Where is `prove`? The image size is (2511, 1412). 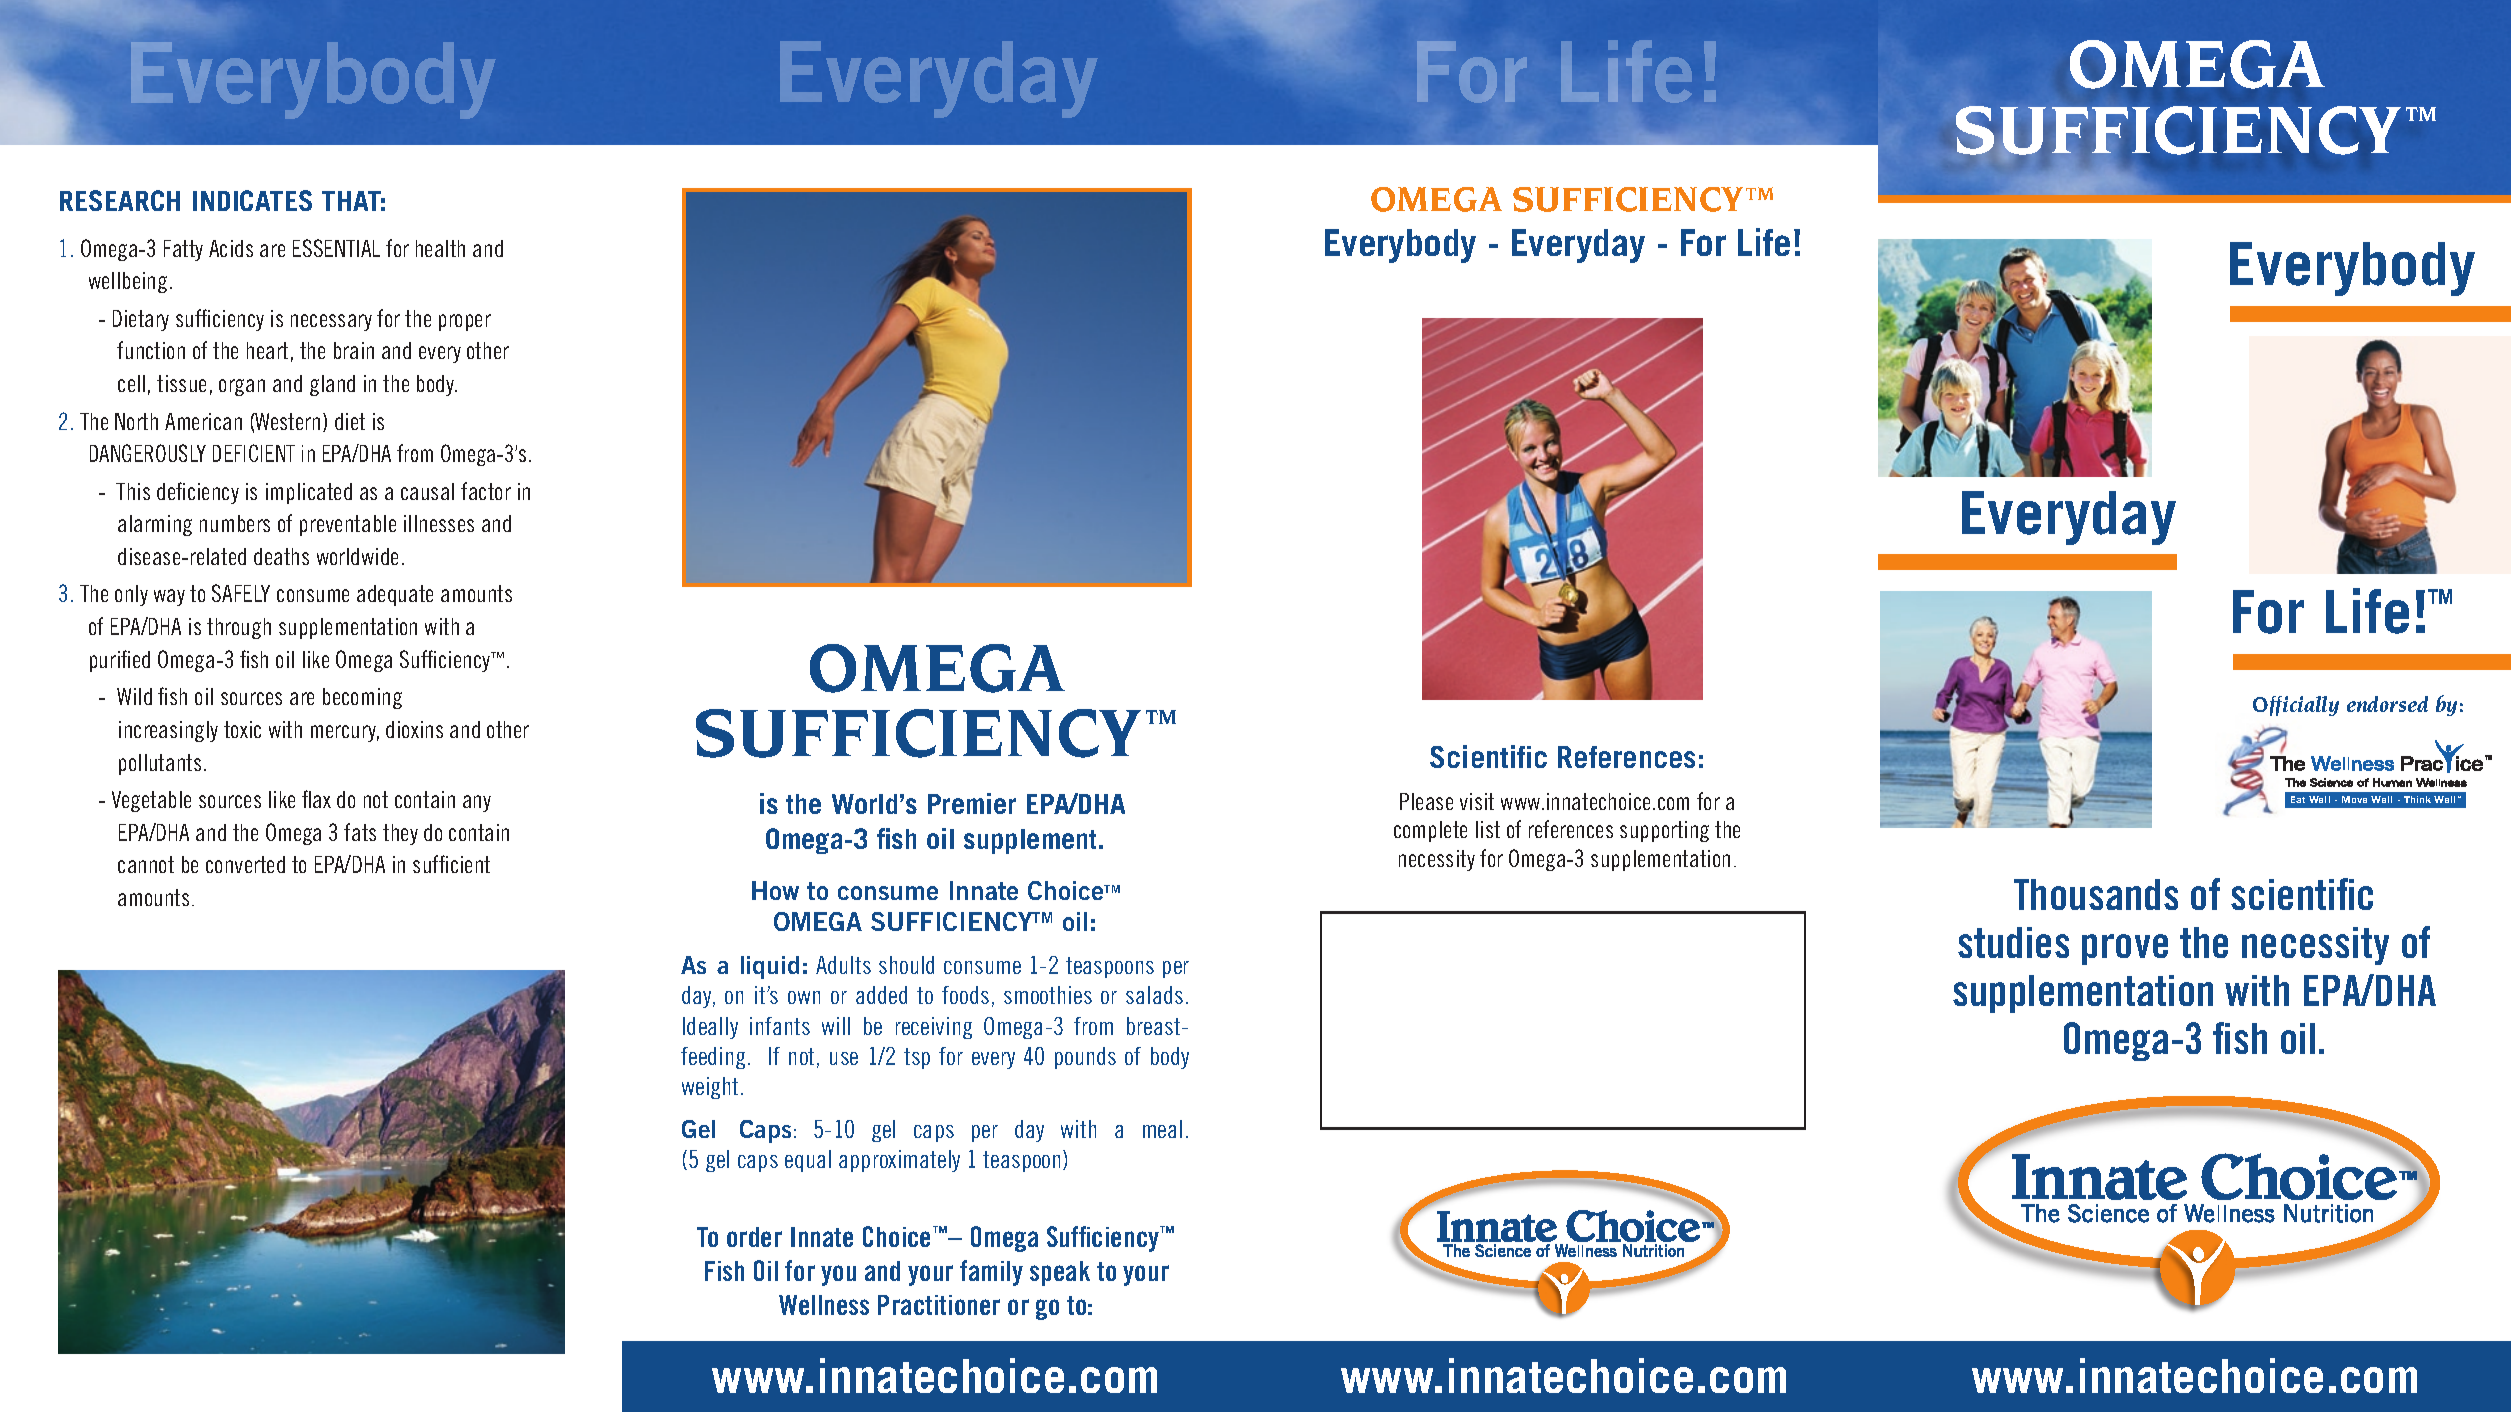 prove is located at coordinates (2125, 949).
